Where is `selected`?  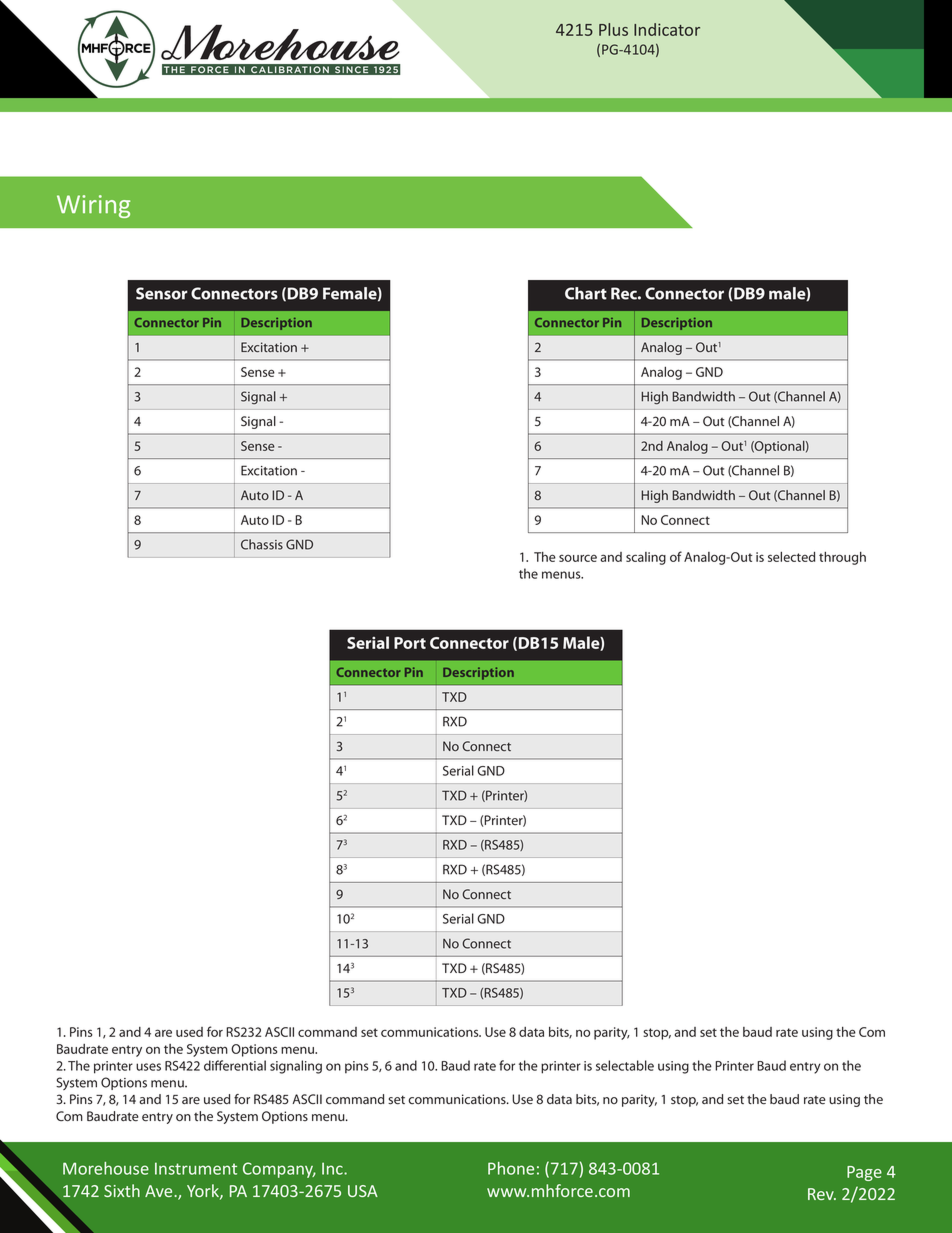
selected is located at coordinates (791, 557).
